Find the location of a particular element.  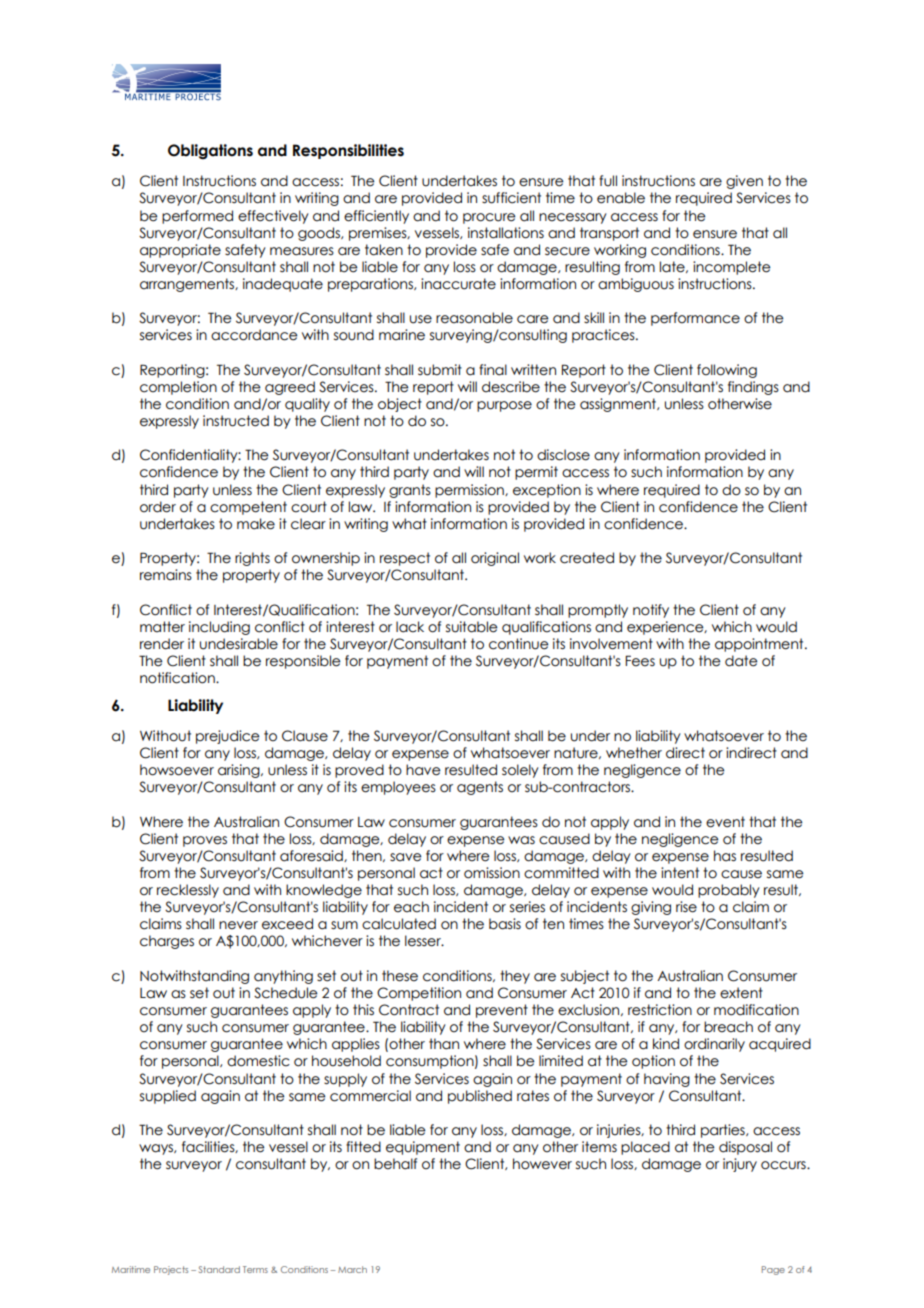

procure is located at coordinates (489, 218).
